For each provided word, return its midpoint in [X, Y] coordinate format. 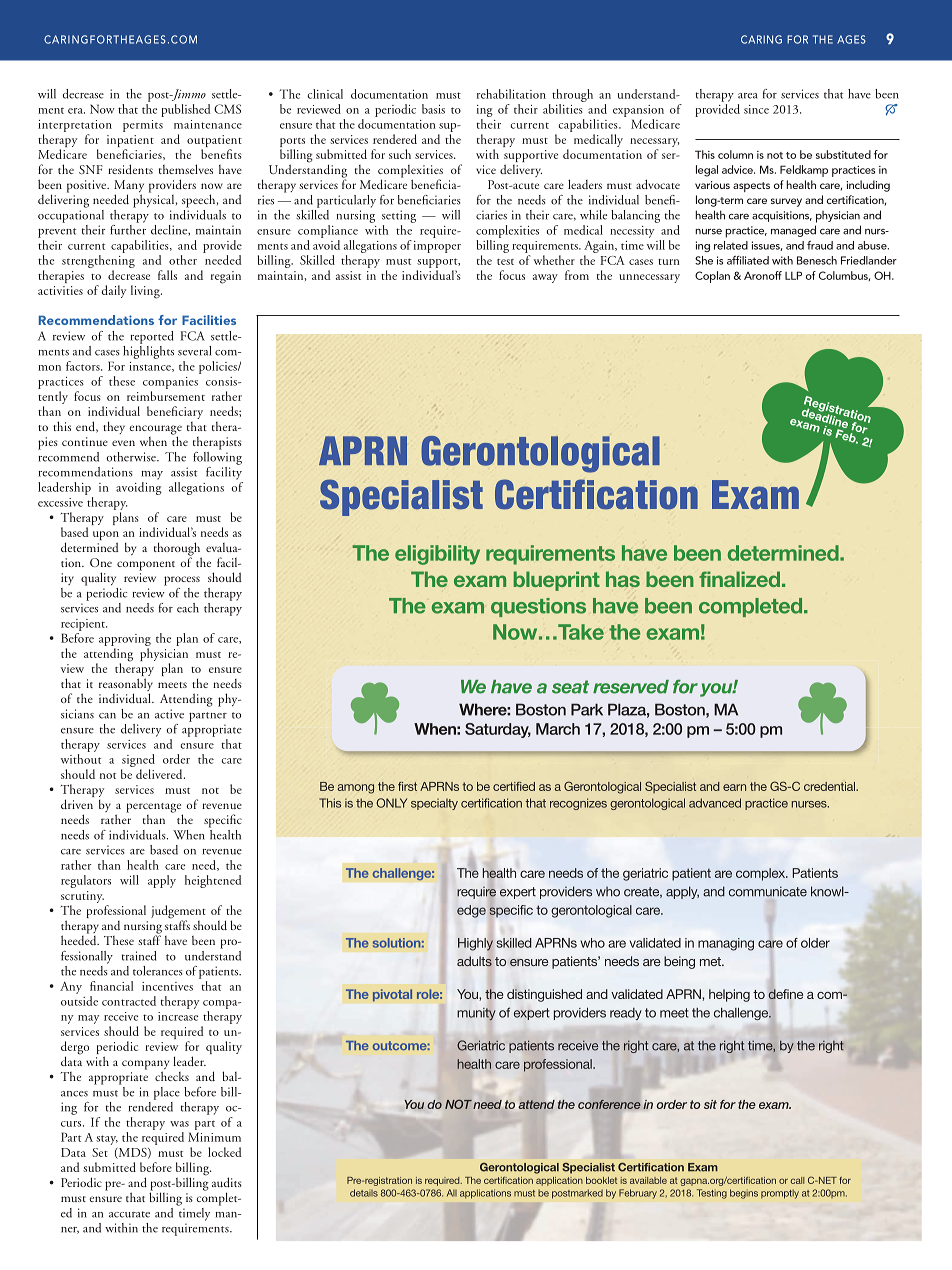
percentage [154, 809]
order [176, 759]
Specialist [401, 497]
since [756, 109]
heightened [213, 881]
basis [433, 109]
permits [143, 126]
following [217, 457]
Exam [755, 494]
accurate [129, 1214]
